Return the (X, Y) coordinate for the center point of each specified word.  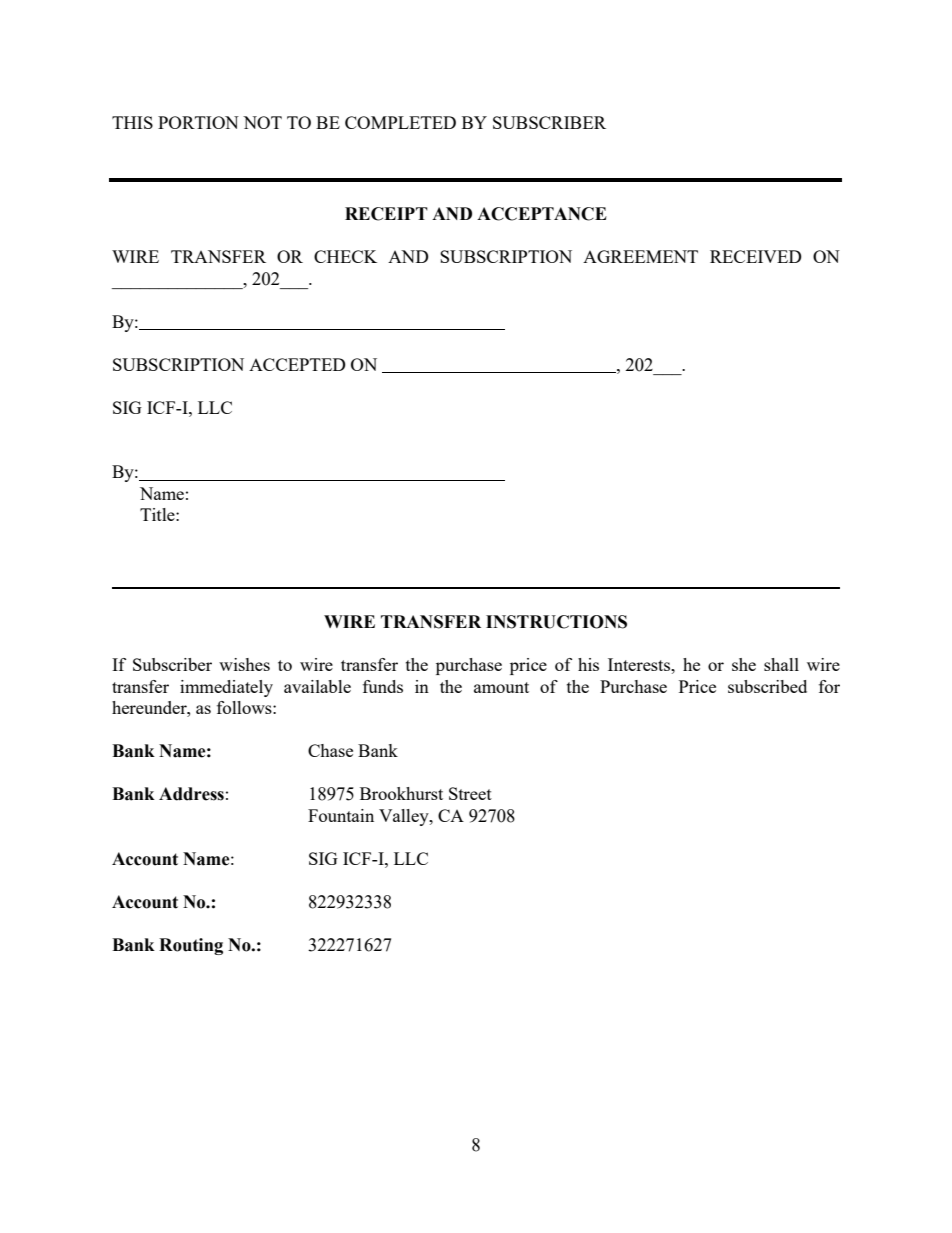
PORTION (198, 122)
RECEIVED (756, 256)
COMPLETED (400, 122)
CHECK (345, 256)
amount (501, 687)
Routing (191, 946)
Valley (405, 817)
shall (781, 664)
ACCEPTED (297, 364)
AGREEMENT (640, 256)
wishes (244, 664)
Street (470, 793)
